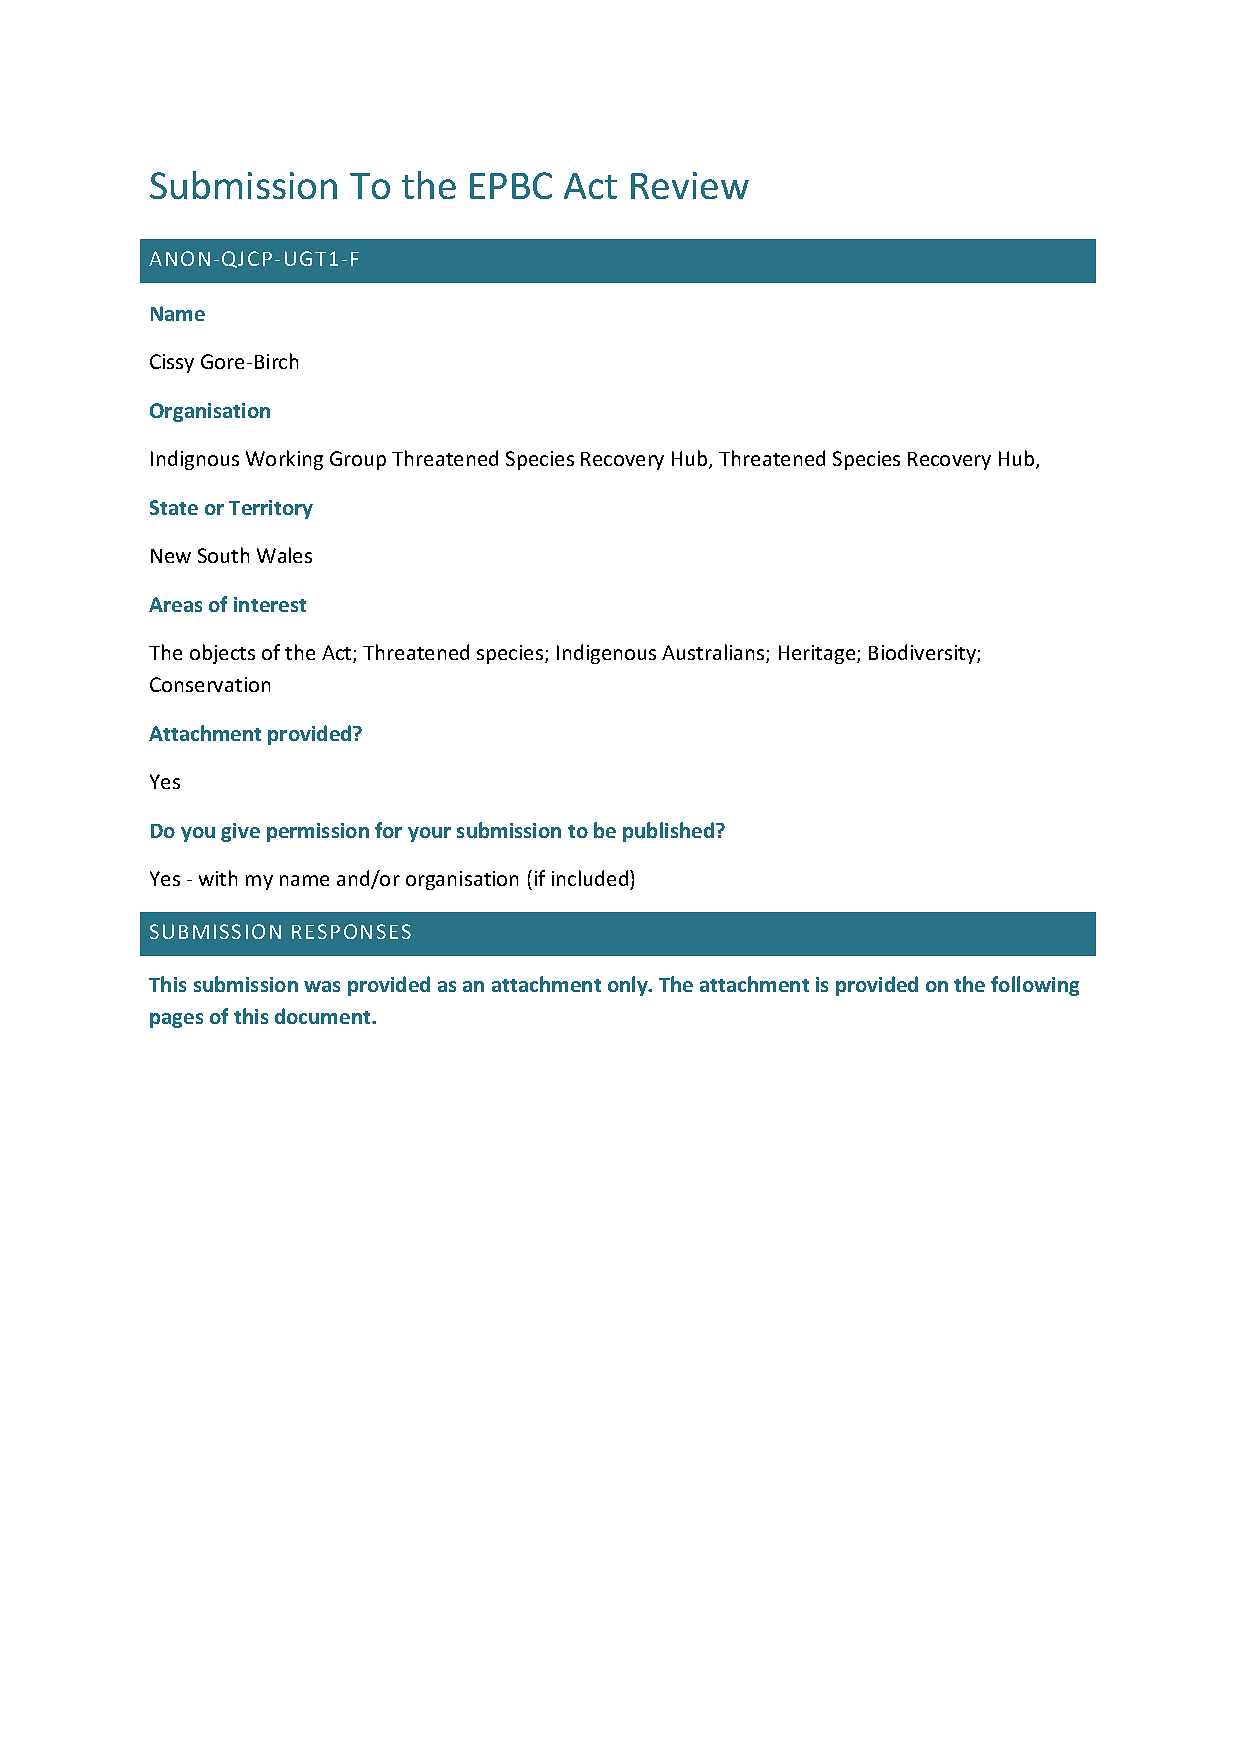  Describe the element at coordinates (818, 654) in the screenshot. I see `Heritage` at that location.
